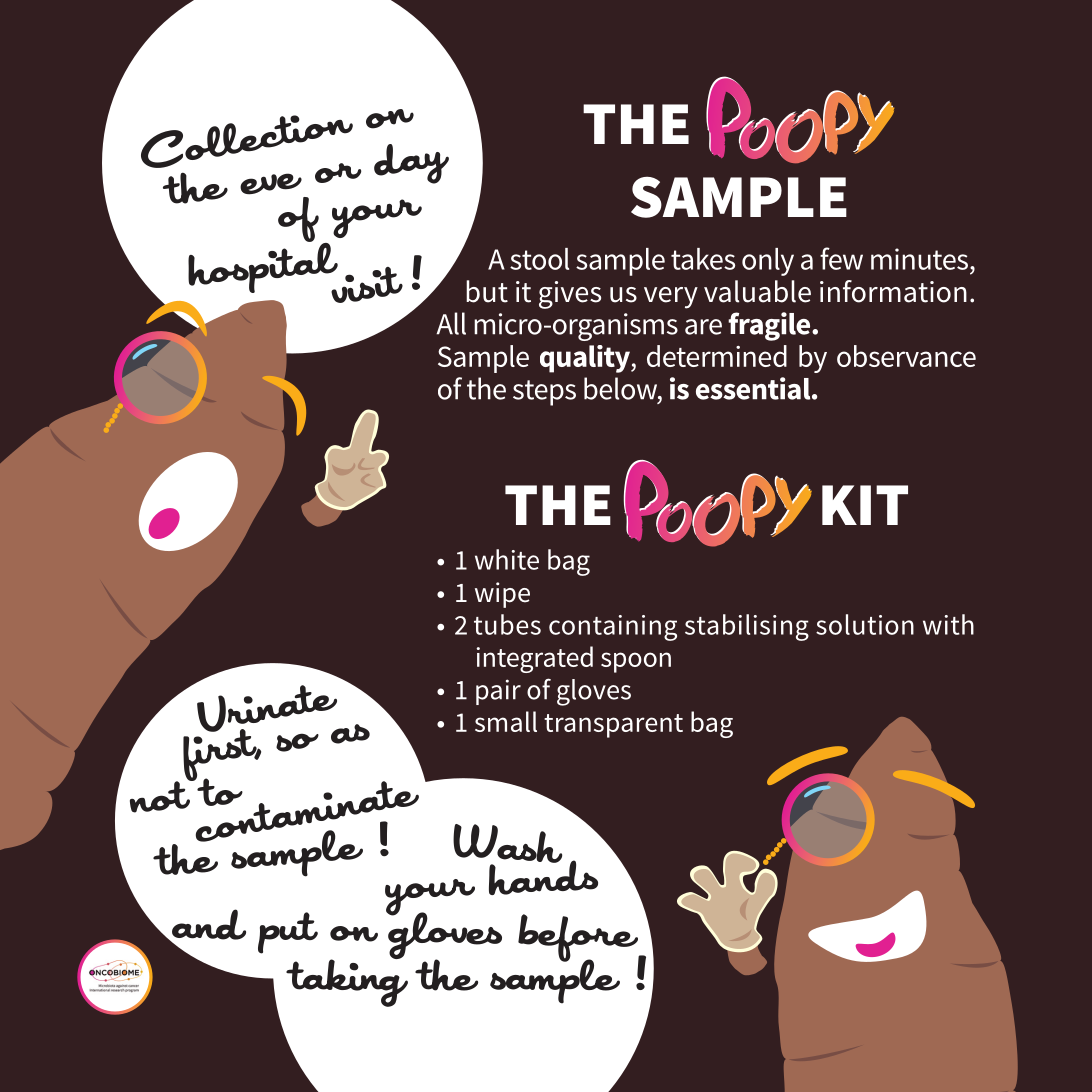  Describe the element at coordinates (502, 595) in the image. I see `wipe` at that location.
